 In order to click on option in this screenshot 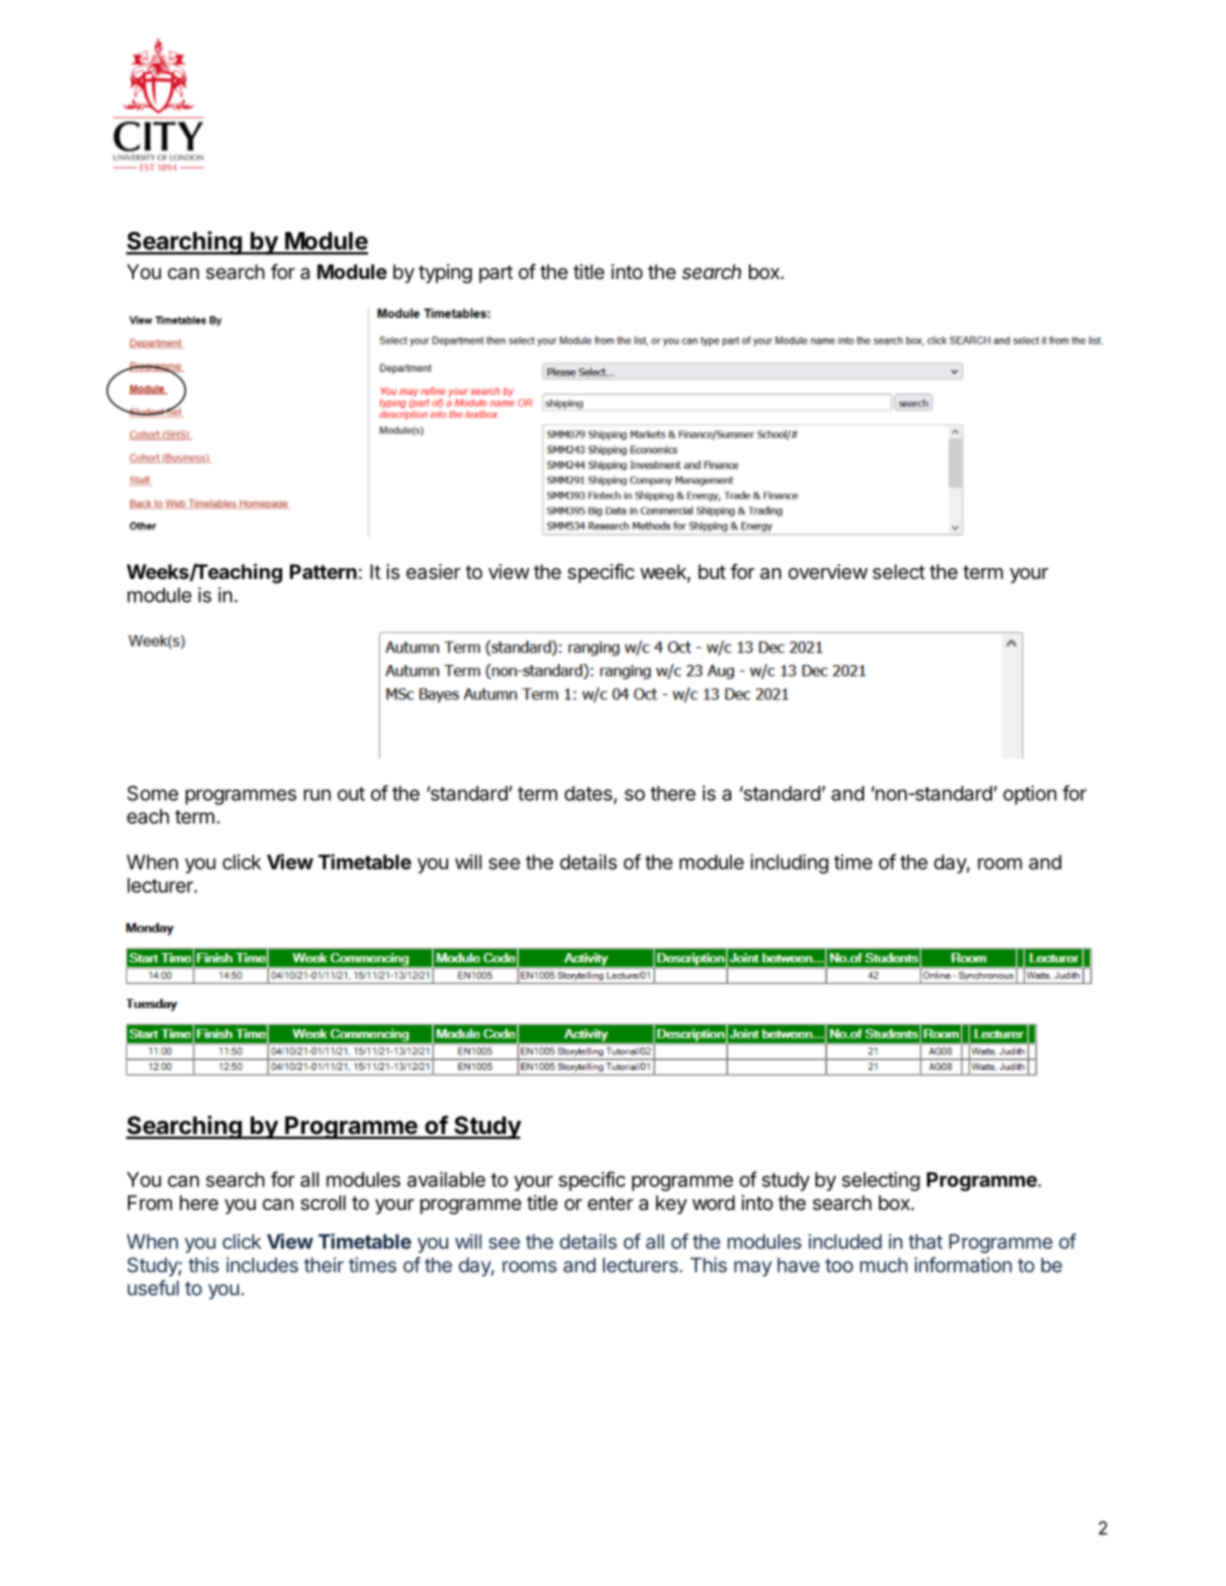, I will do `click(1030, 795)`.
